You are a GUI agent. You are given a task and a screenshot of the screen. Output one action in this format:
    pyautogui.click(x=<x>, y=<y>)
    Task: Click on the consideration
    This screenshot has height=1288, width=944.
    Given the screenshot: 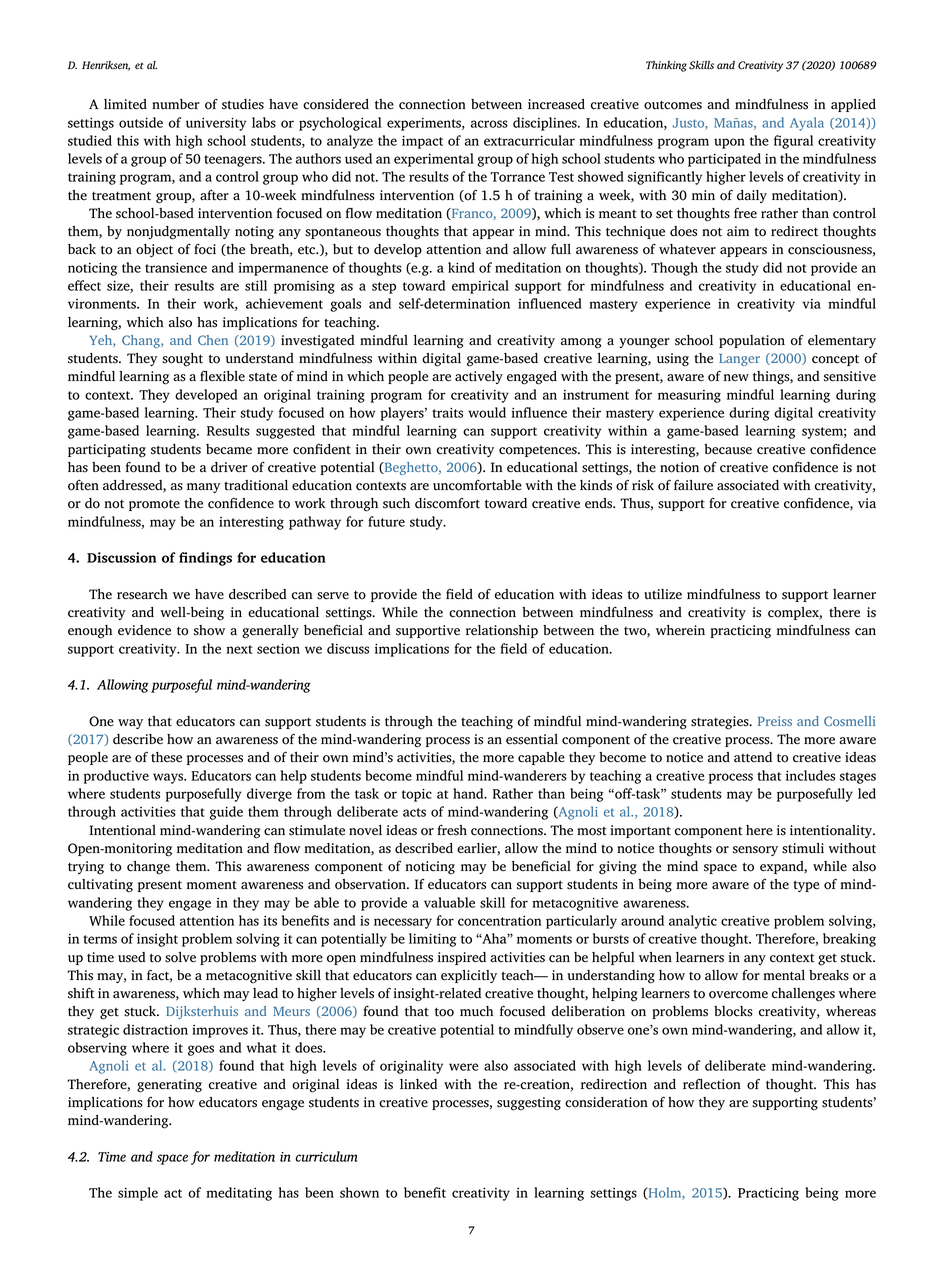 What is the action you would take?
    pyautogui.click(x=606, y=1102)
